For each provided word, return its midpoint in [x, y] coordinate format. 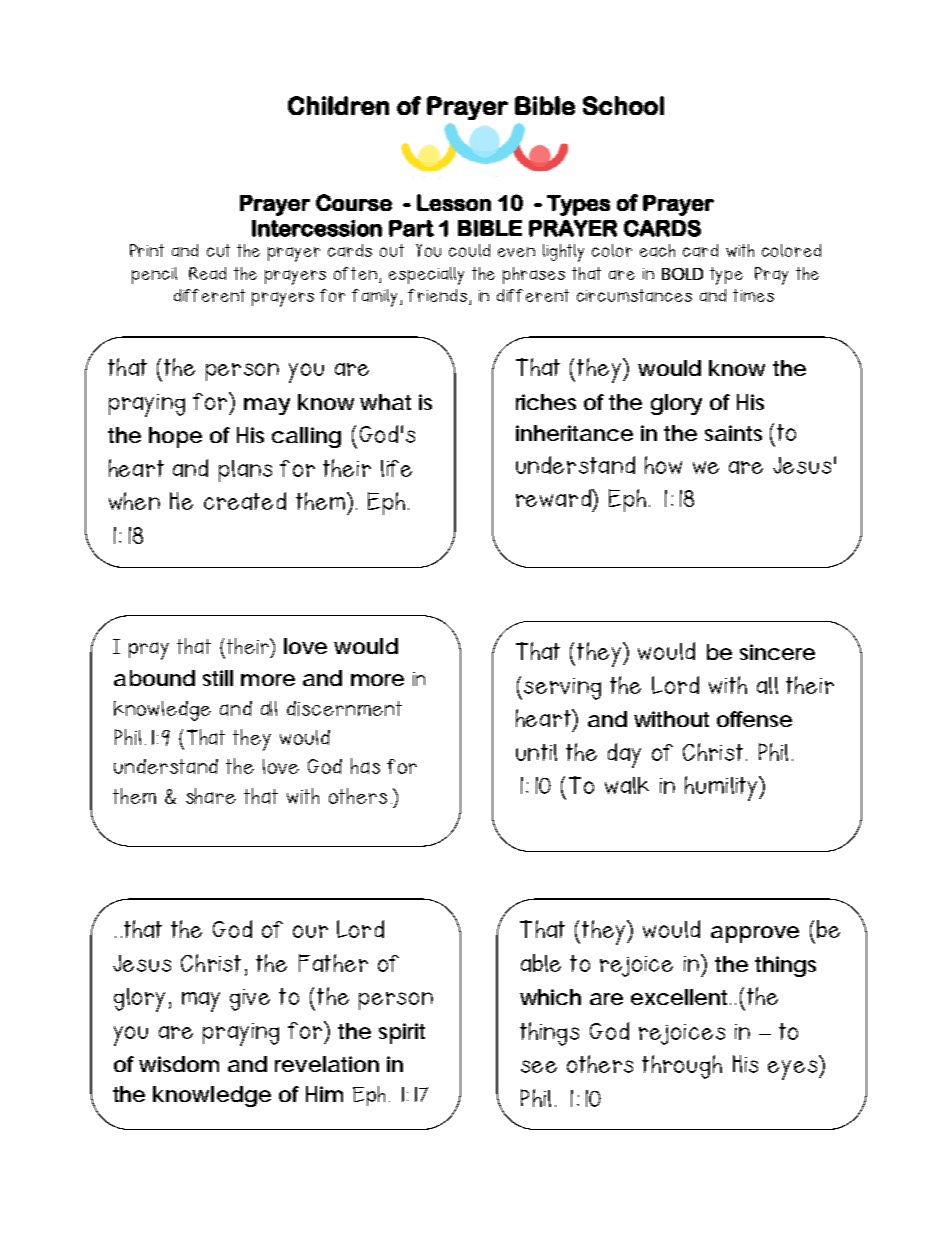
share [211, 796]
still [218, 678]
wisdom [179, 1064]
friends [437, 295]
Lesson [454, 202]
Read [207, 273]
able [541, 963]
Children [338, 105]
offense [754, 719]
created [245, 501]
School [623, 105]
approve [755, 934]
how [663, 465]
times [753, 295]
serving [562, 689]
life [396, 468]
